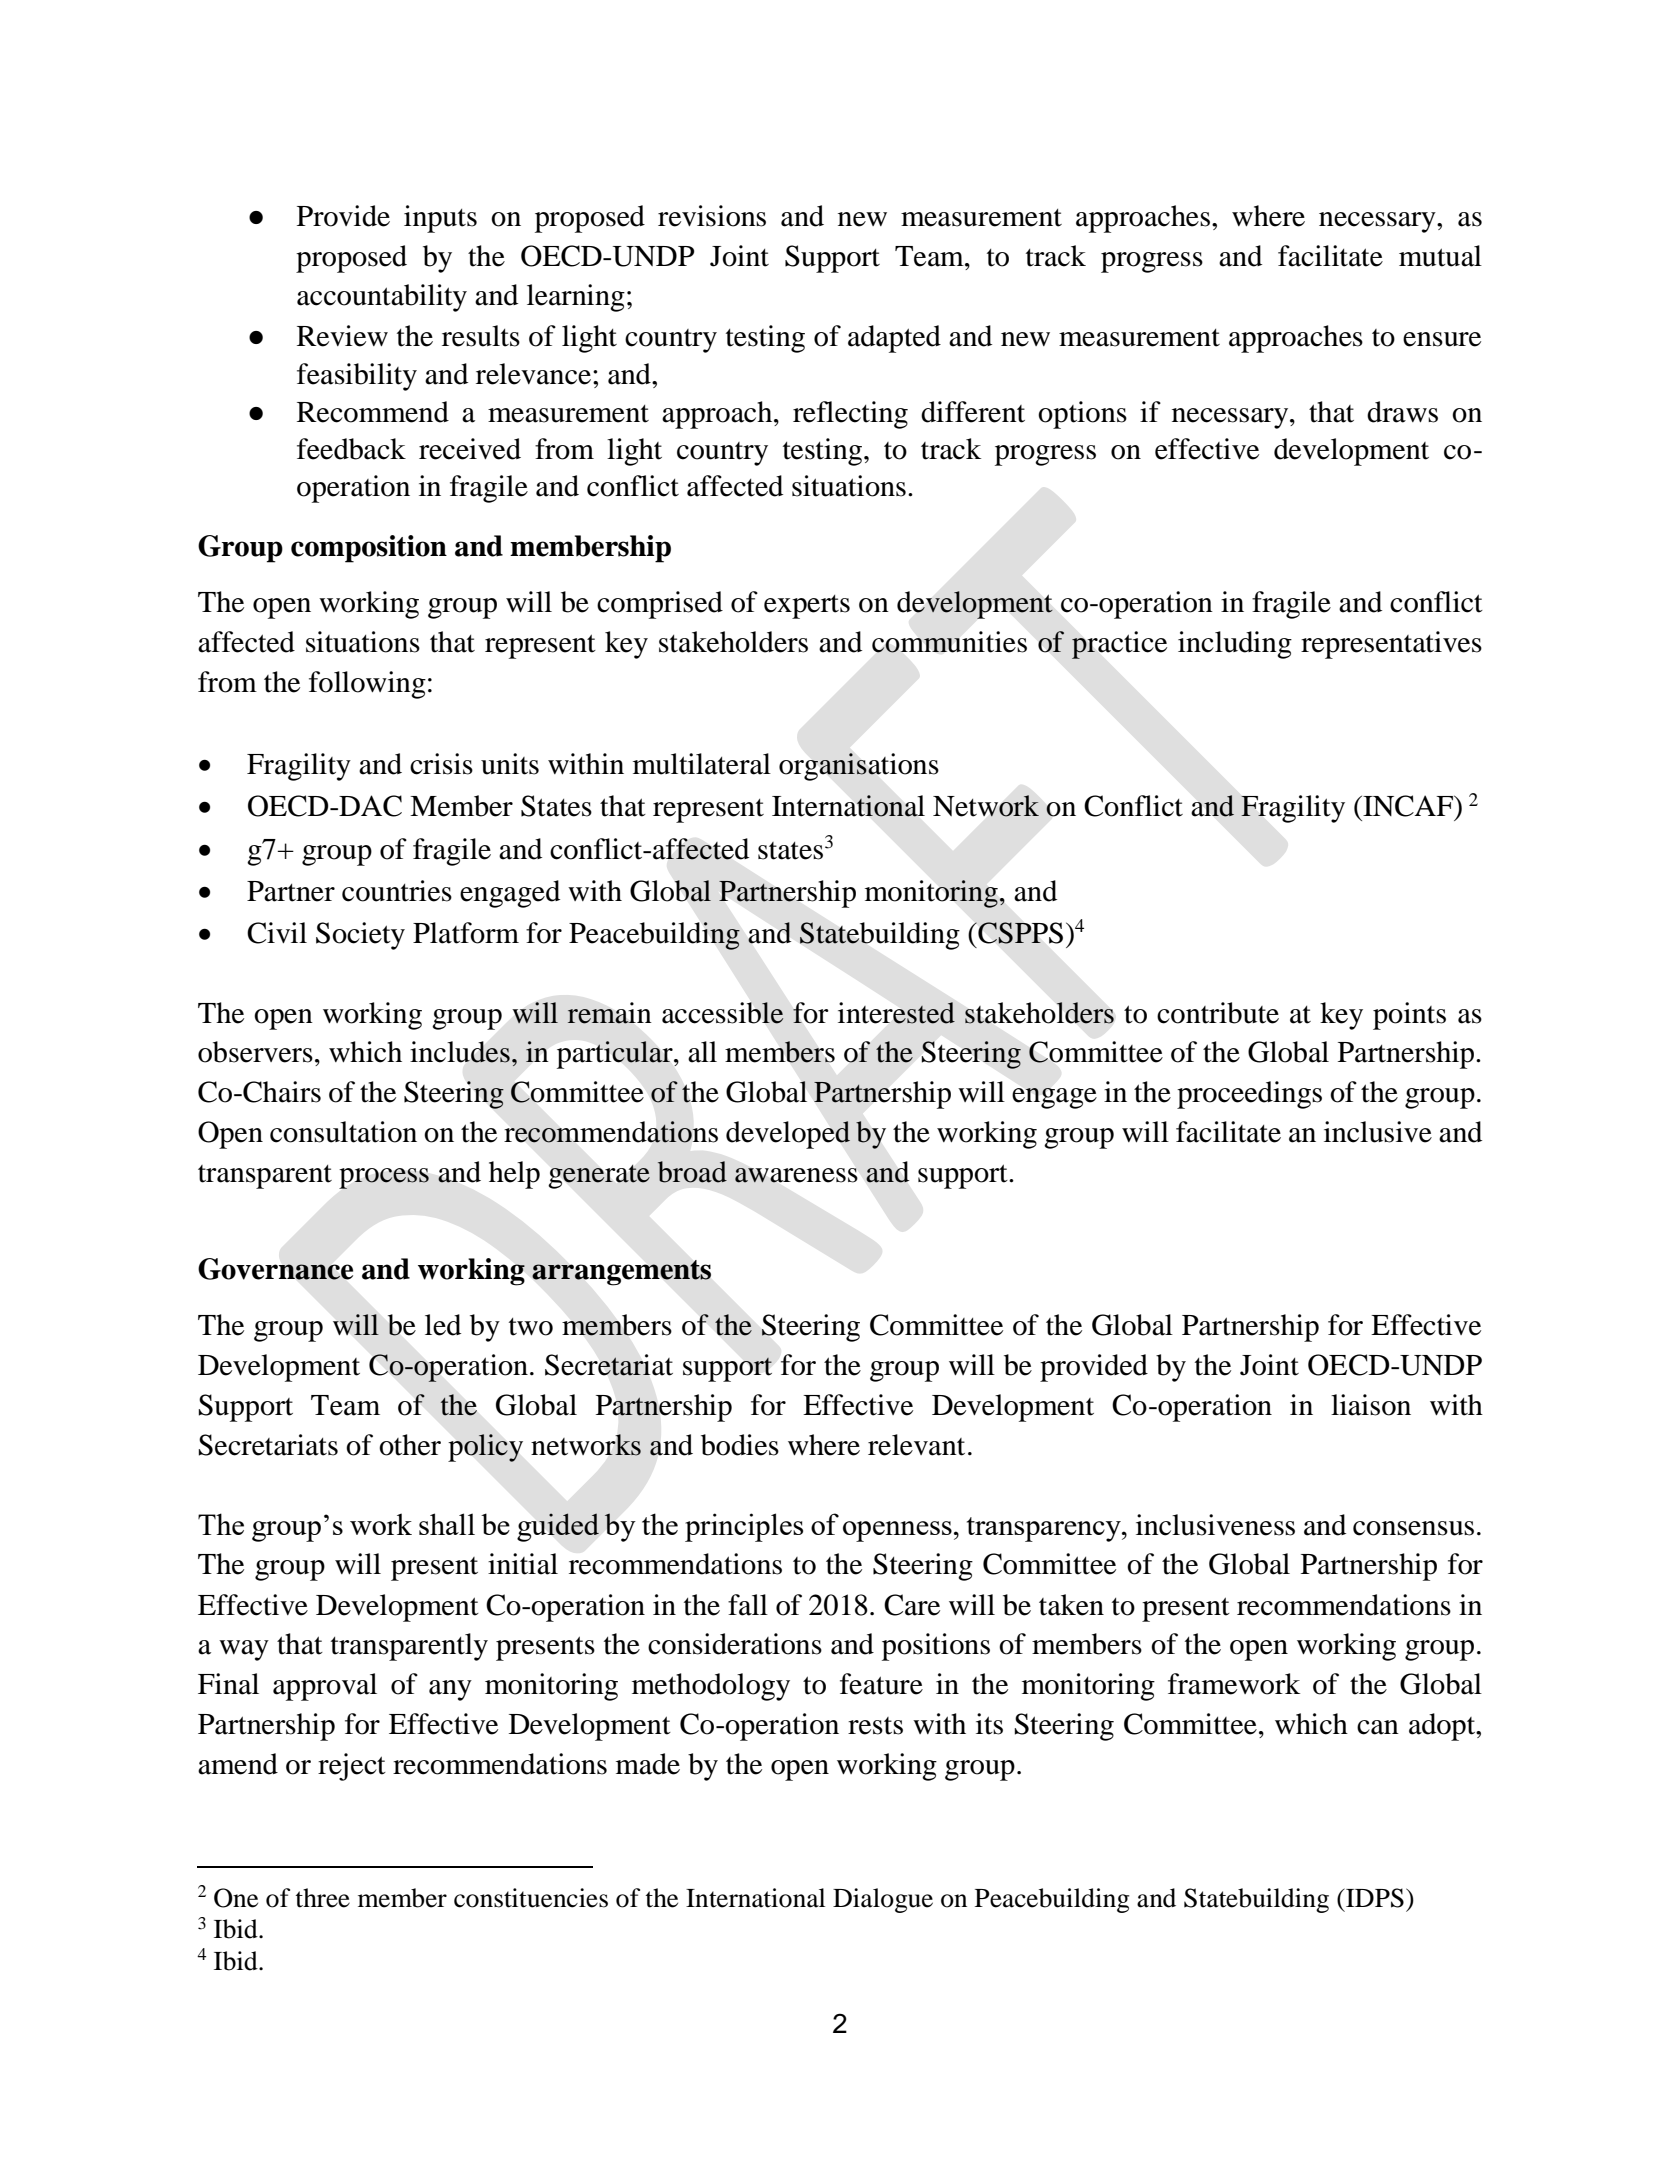 The height and width of the page is (2174, 1680). Describe the element at coordinates (382, 298) in the page. I see `accountability` at that location.
